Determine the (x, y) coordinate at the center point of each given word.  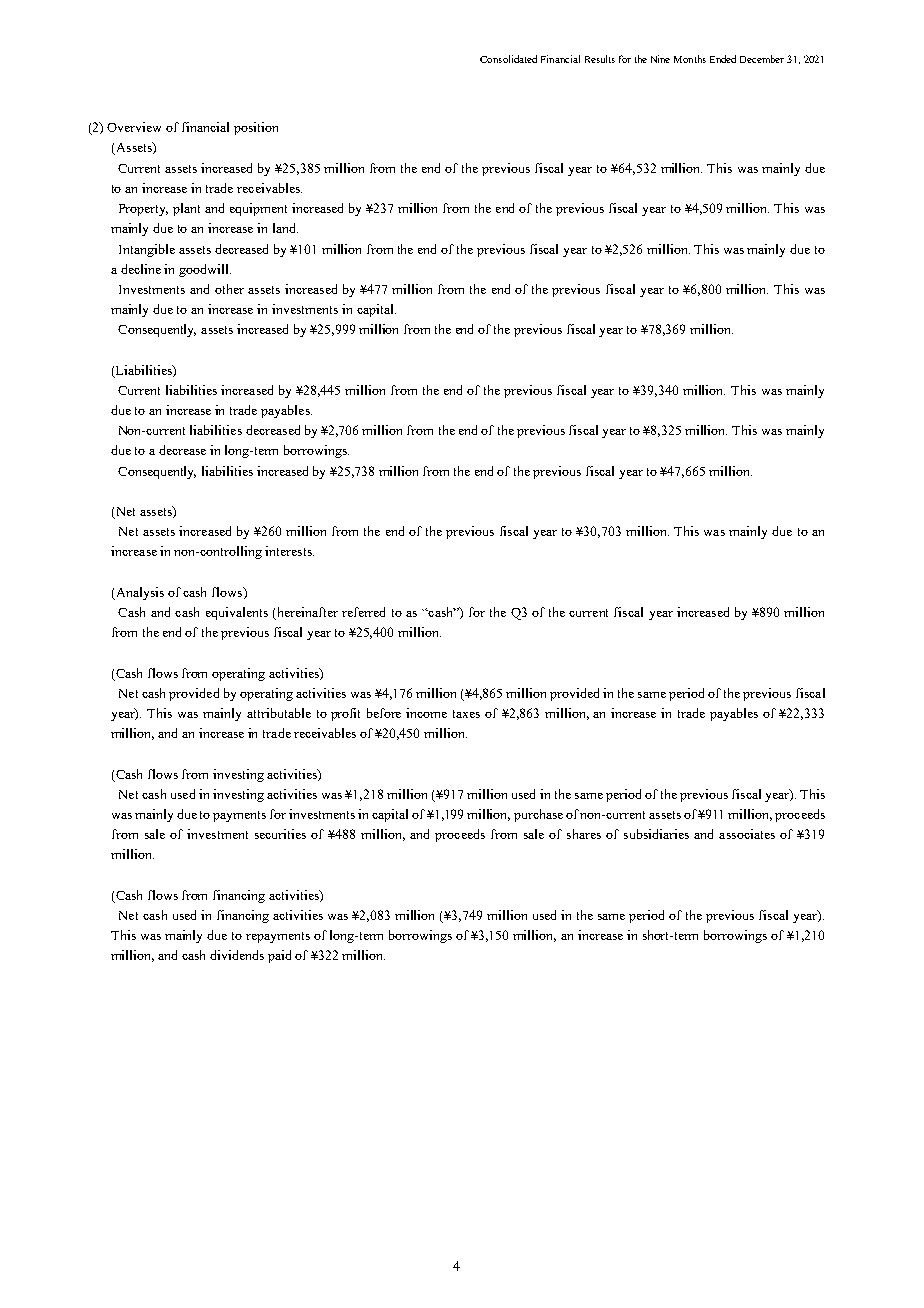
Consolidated (508, 59)
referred (363, 612)
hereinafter (306, 613)
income (426, 713)
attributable (279, 713)
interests (289, 551)
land (285, 228)
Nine (660, 59)
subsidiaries (656, 834)
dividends (237, 955)
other (229, 289)
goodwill (205, 270)
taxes (466, 714)
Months (690, 59)
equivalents (237, 613)
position (256, 128)
